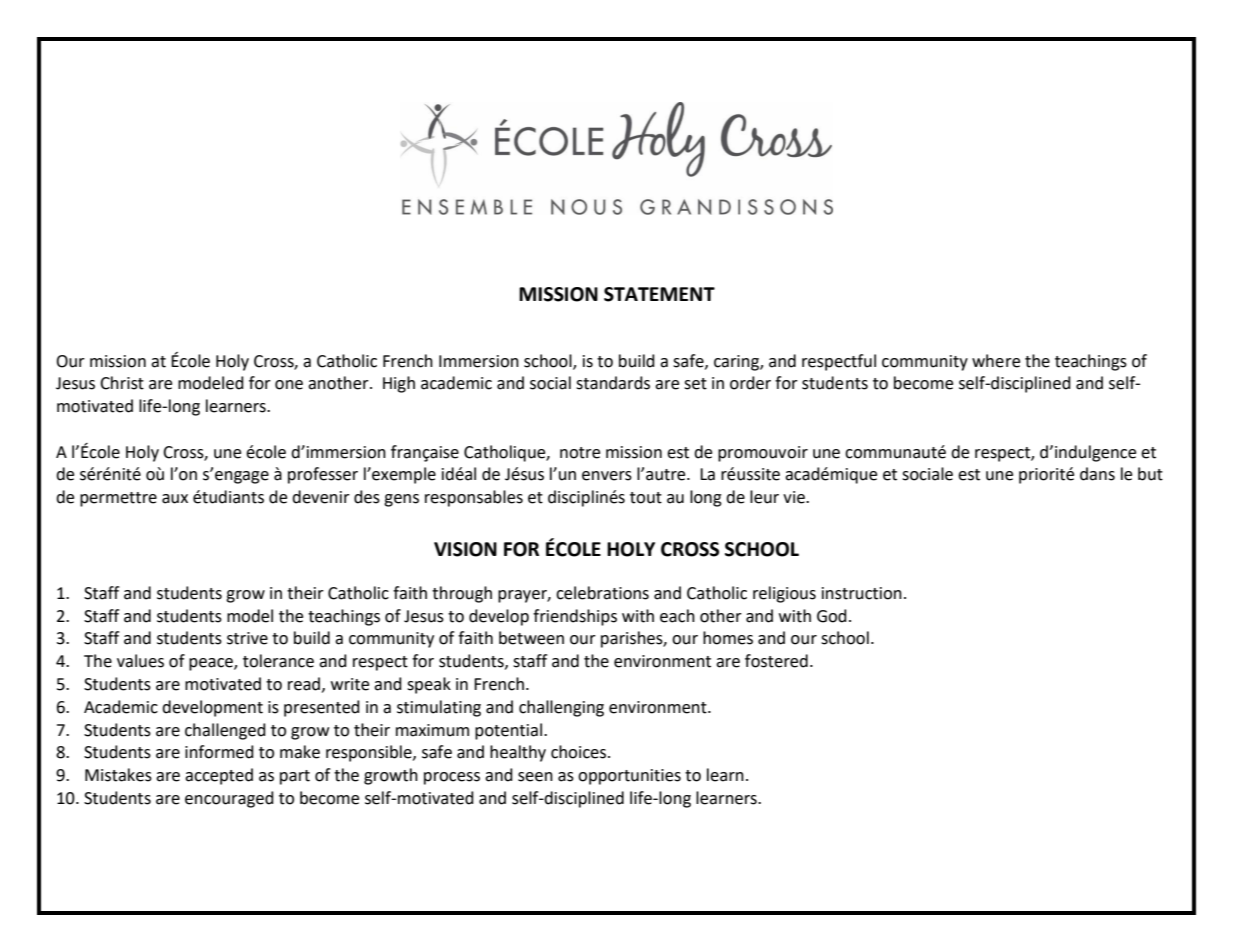 This screenshot has height=952, width=1233. I want to click on tolerance, so click(278, 661).
